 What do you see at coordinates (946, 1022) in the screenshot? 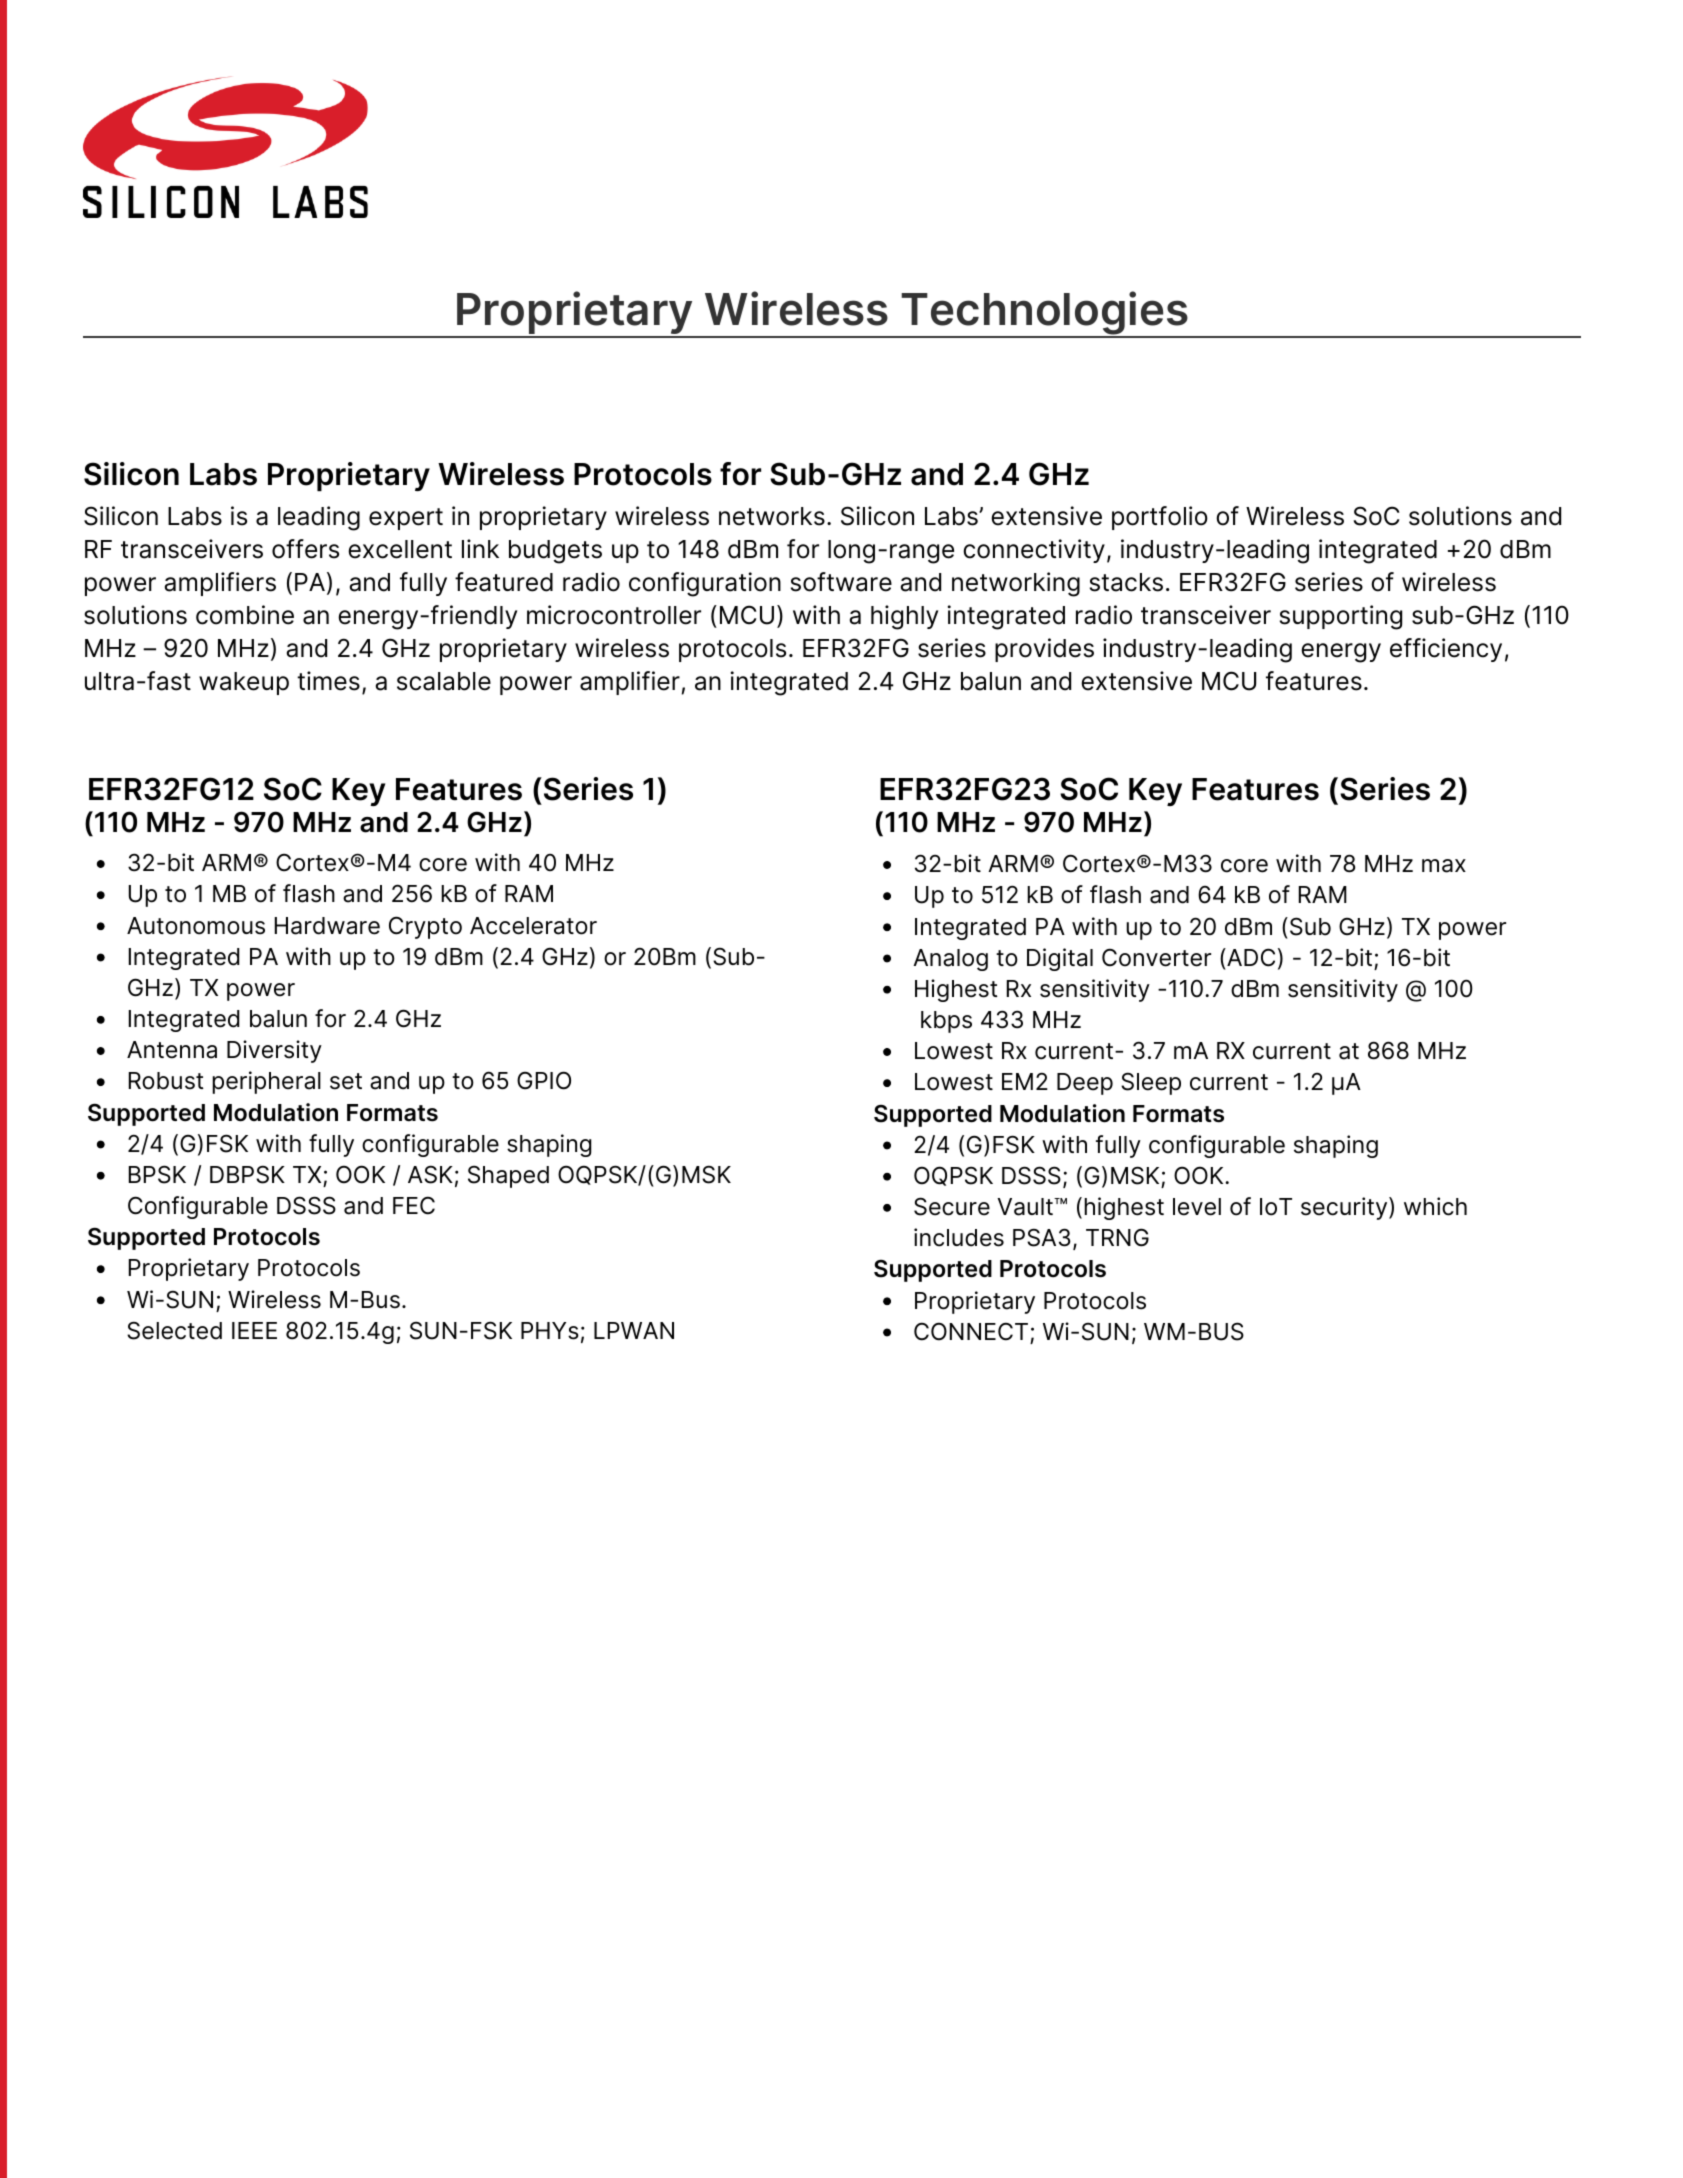
I see `kbps` at bounding box center [946, 1022].
